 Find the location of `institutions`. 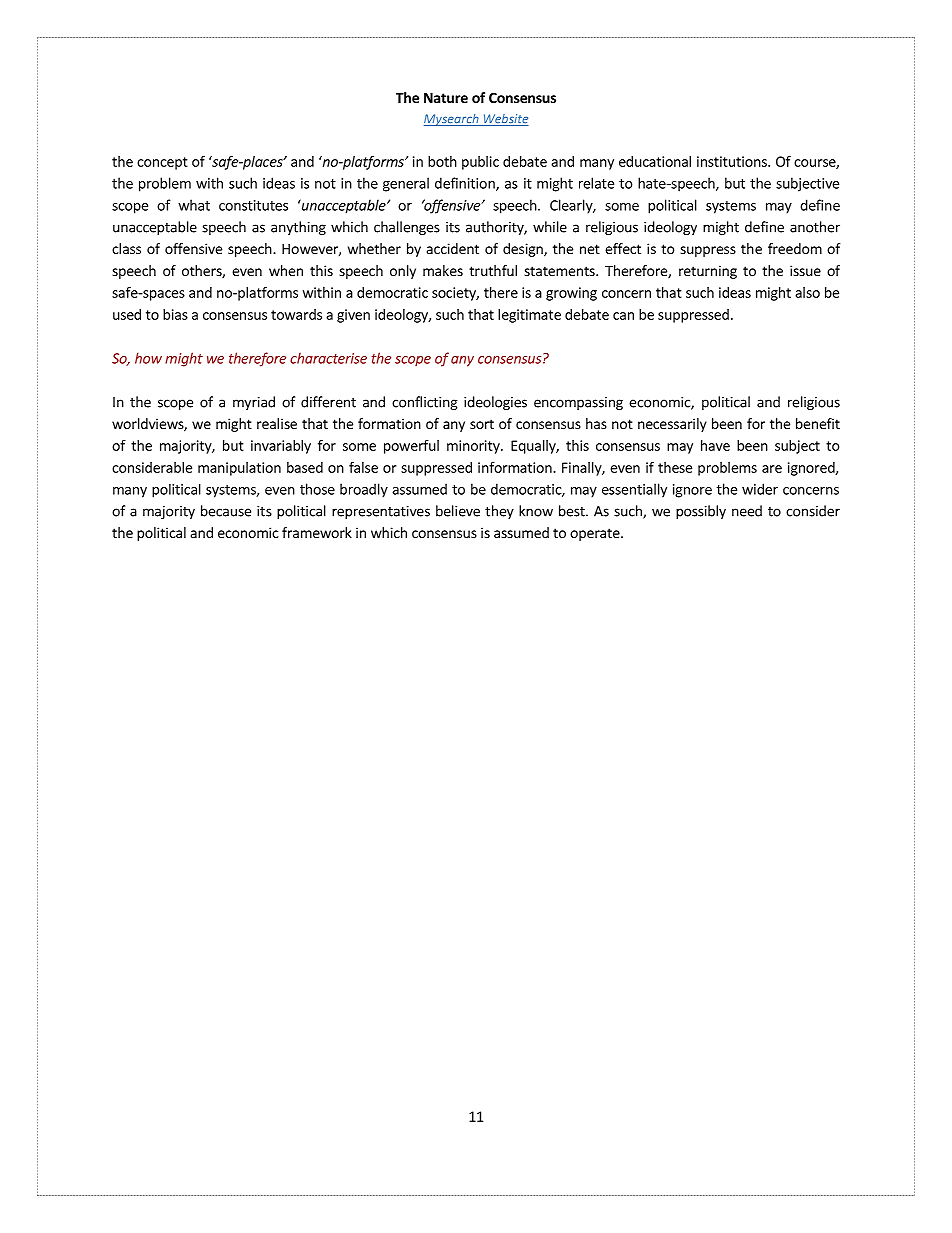

institutions is located at coordinates (733, 161).
